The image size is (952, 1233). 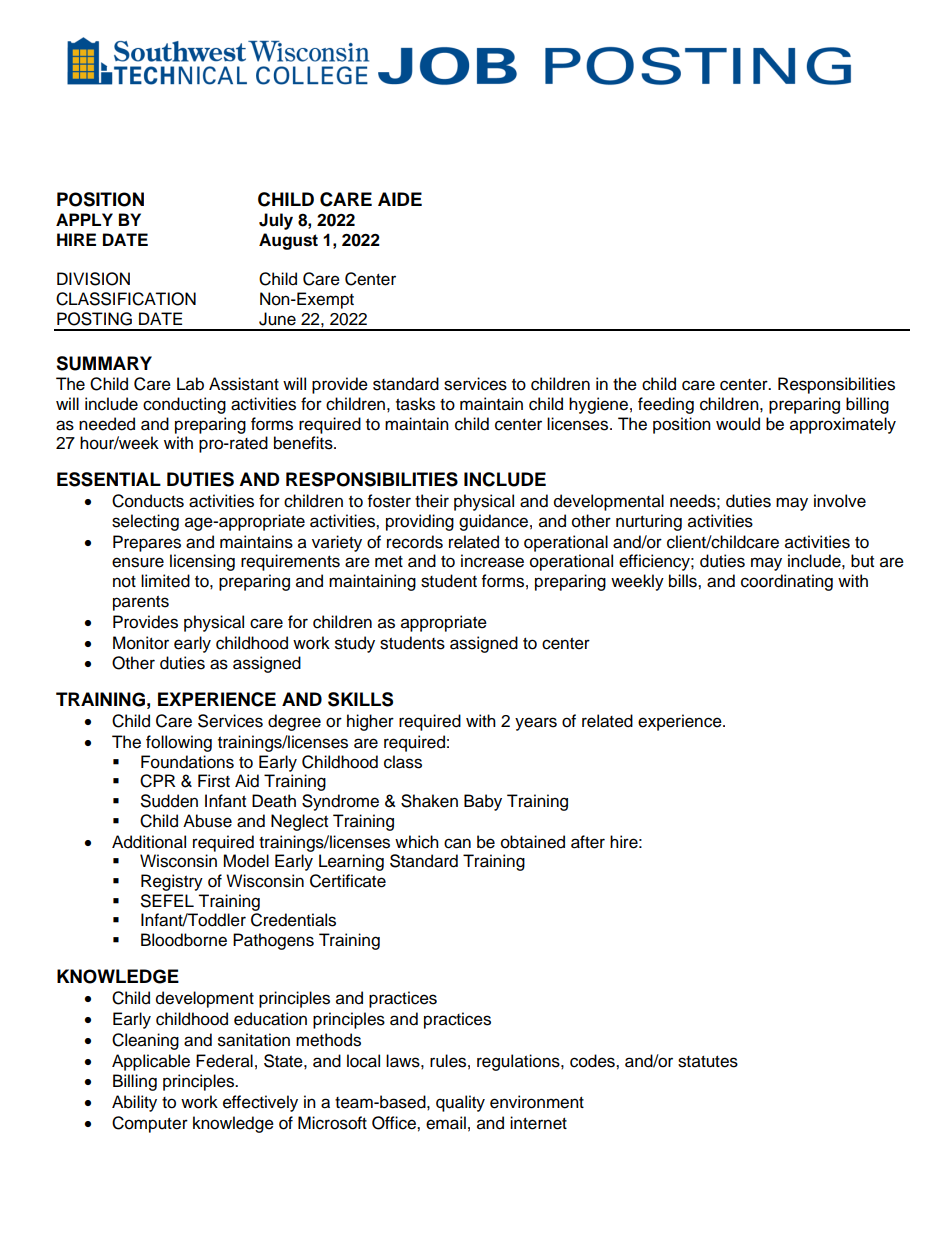 What do you see at coordinates (536, 724) in the document?
I see `years` at bounding box center [536, 724].
